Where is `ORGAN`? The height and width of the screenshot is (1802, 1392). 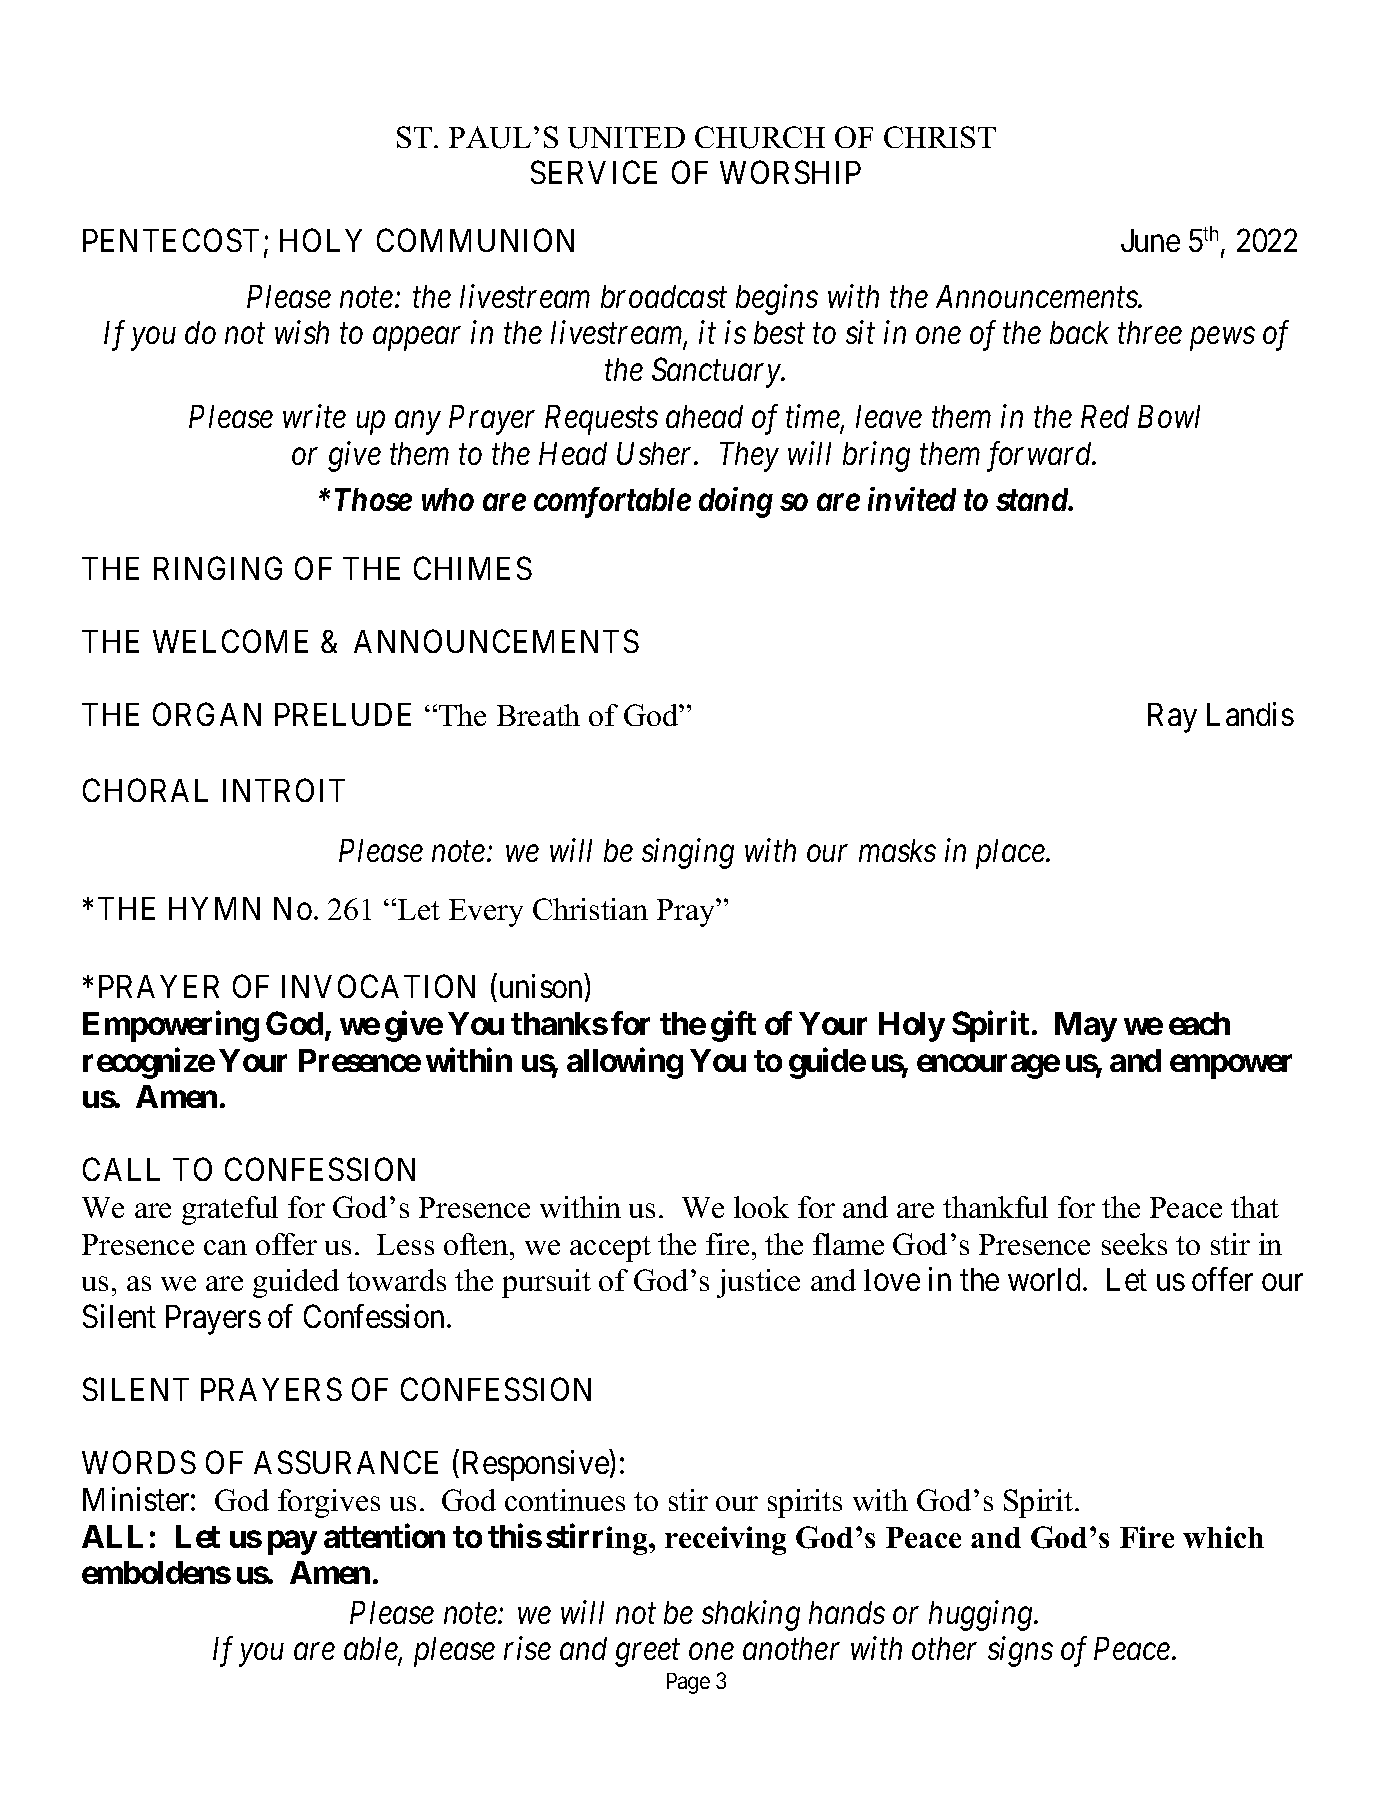
ORGAN is located at coordinates (207, 714).
